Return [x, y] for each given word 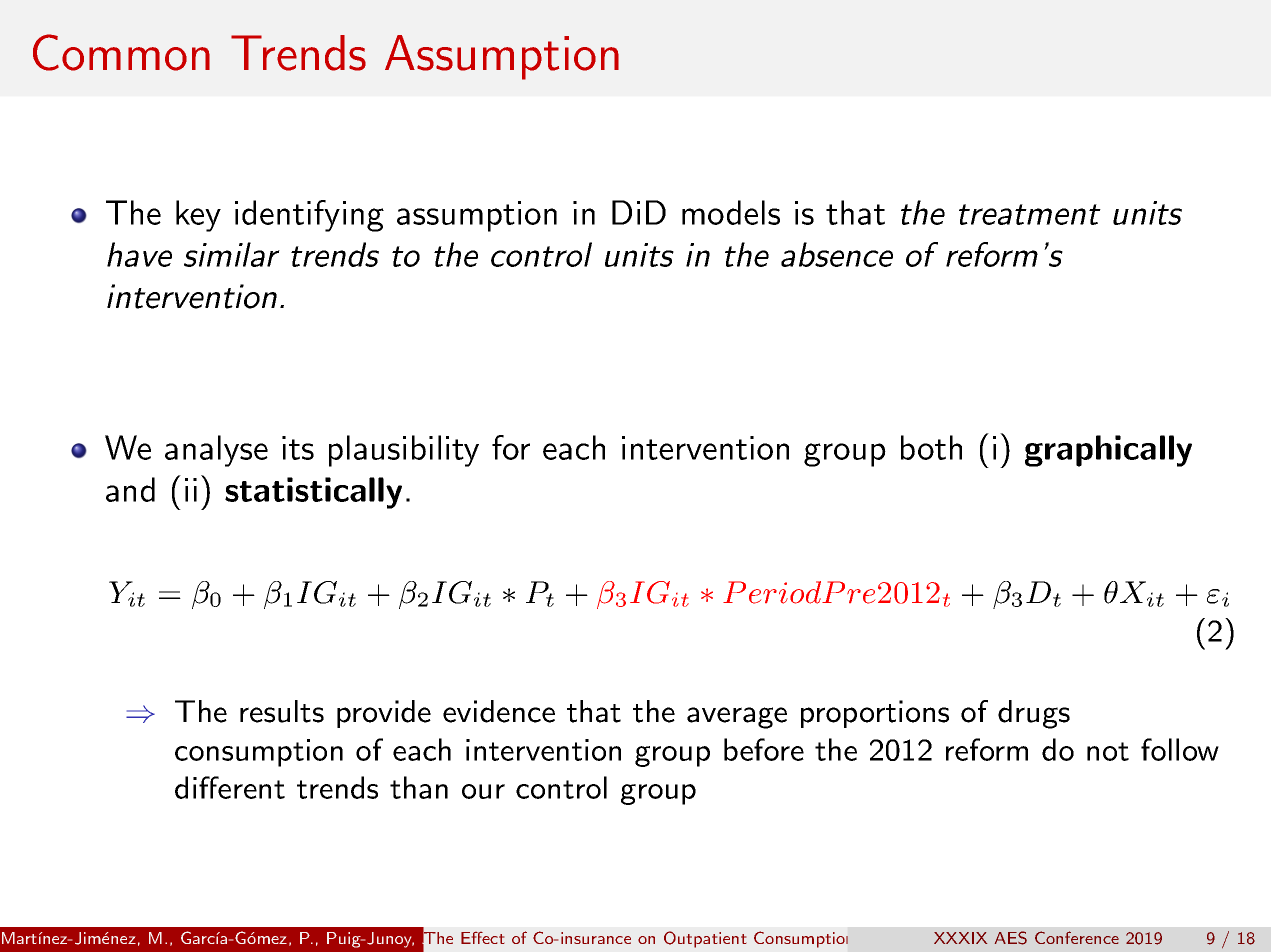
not [1108, 751]
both [931, 447]
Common [121, 52]
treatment [1030, 214]
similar [232, 254]
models [731, 212]
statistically [313, 493]
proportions [875, 714]
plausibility [404, 451]
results [282, 711]
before [764, 749]
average [737, 718]
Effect [482, 938]
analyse [216, 451]
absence [837, 254]
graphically [1108, 451]
